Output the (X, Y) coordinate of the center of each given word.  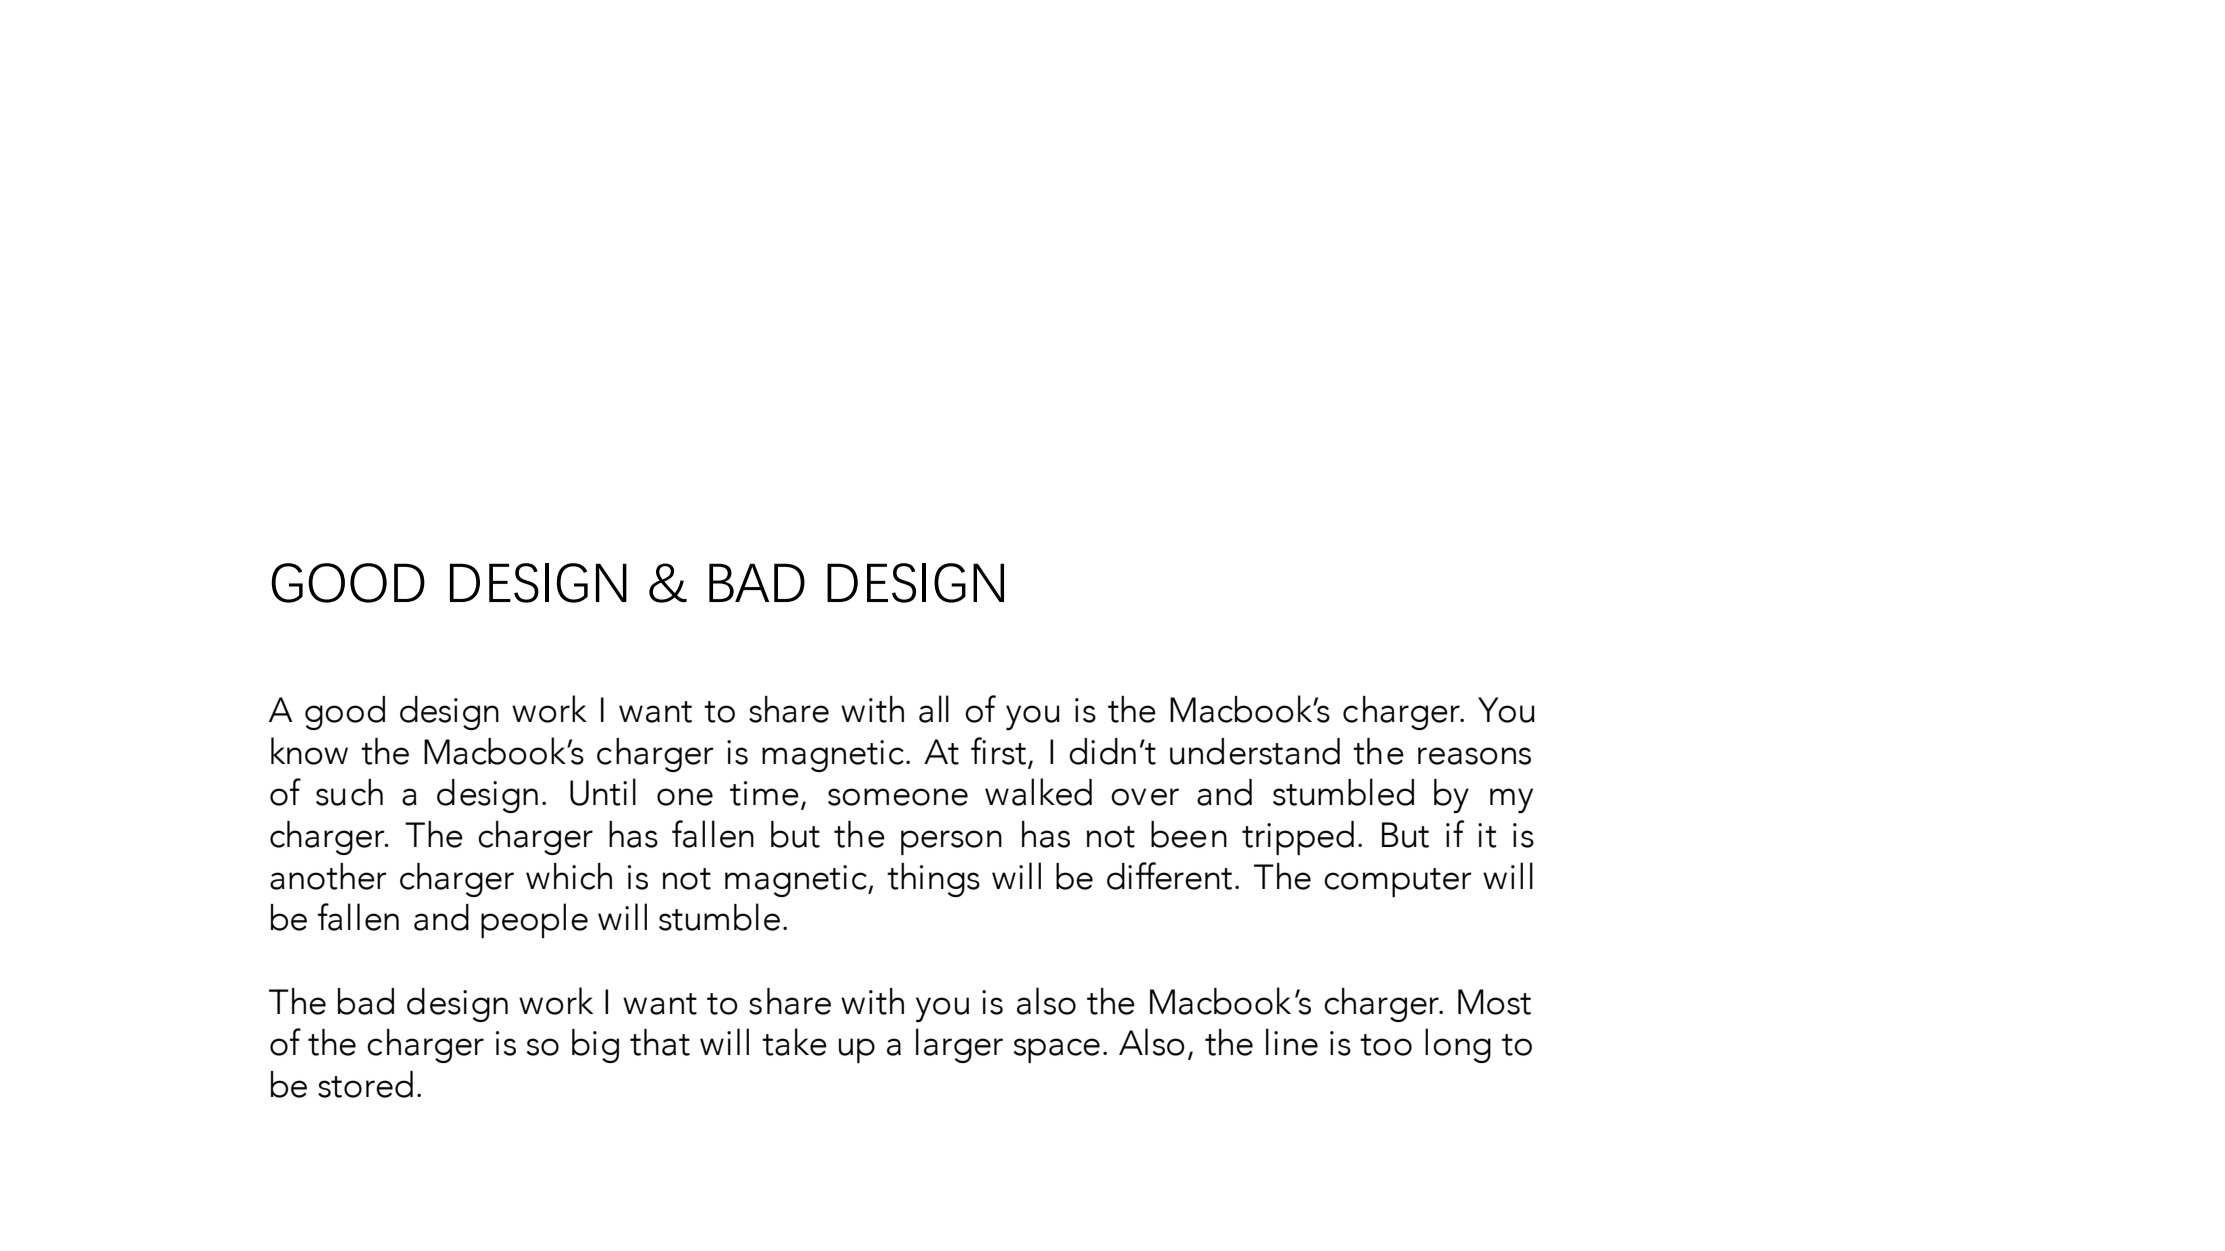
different (1169, 876)
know (309, 751)
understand (1255, 751)
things (933, 880)
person (951, 842)
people (534, 920)
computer (1398, 882)
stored (365, 1084)
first (998, 751)
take (794, 1042)
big (595, 1046)
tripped (1298, 838)
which (569, 876)
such (349, 792)
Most (1494, 1002)
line (1292, 1042)
